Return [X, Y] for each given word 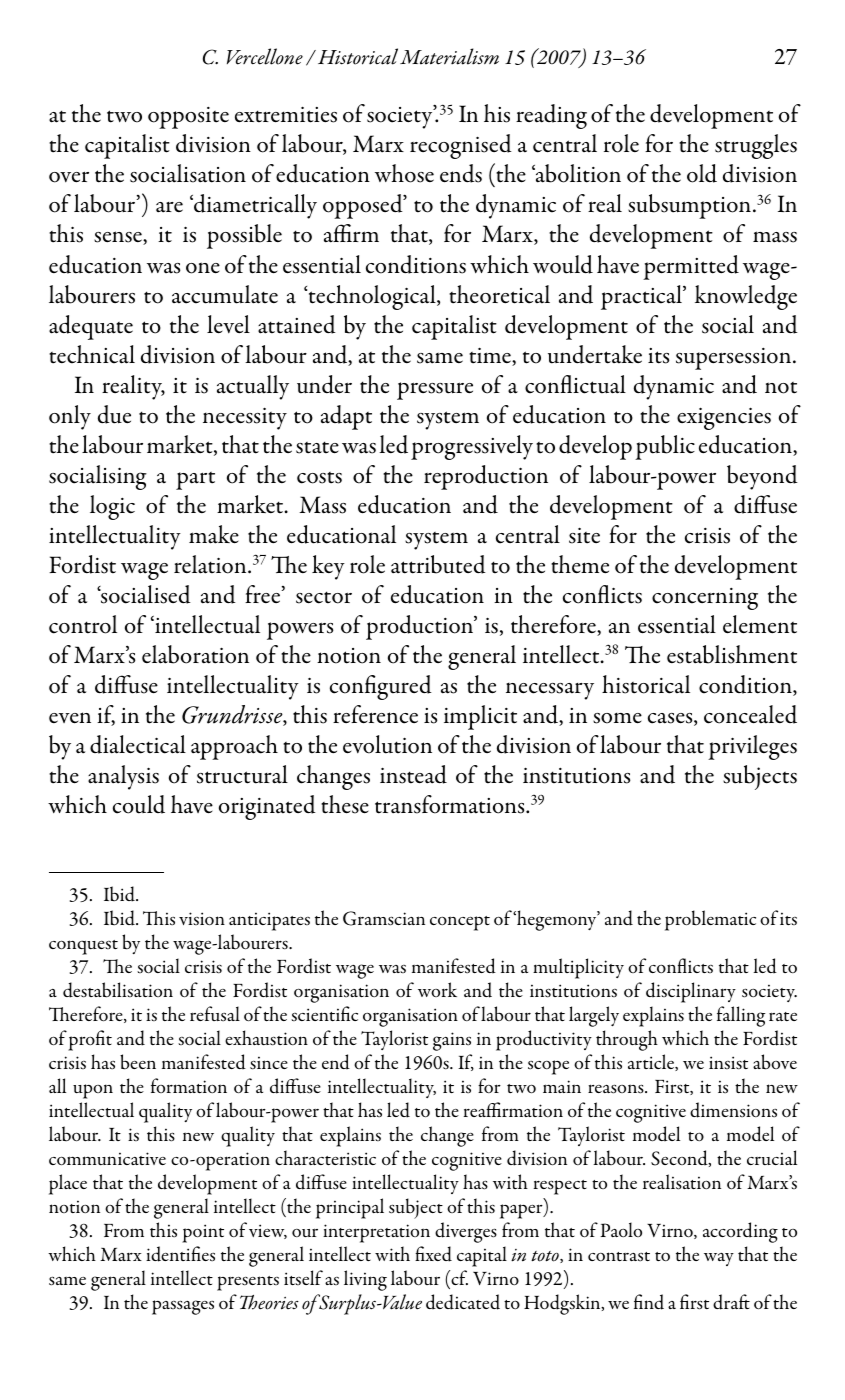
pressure [435, 391]
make [214, 534]
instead [413, 774]
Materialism [449, 56]
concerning [705, 599]
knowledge [746, 297]
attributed [438, 564]
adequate [91, 327]
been [138, 1062]
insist [728, 1063]
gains [452, 1041]
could [139, 804]
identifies [180, 1254]
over [69, 177]
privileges [752, 747]
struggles [756, 146]
